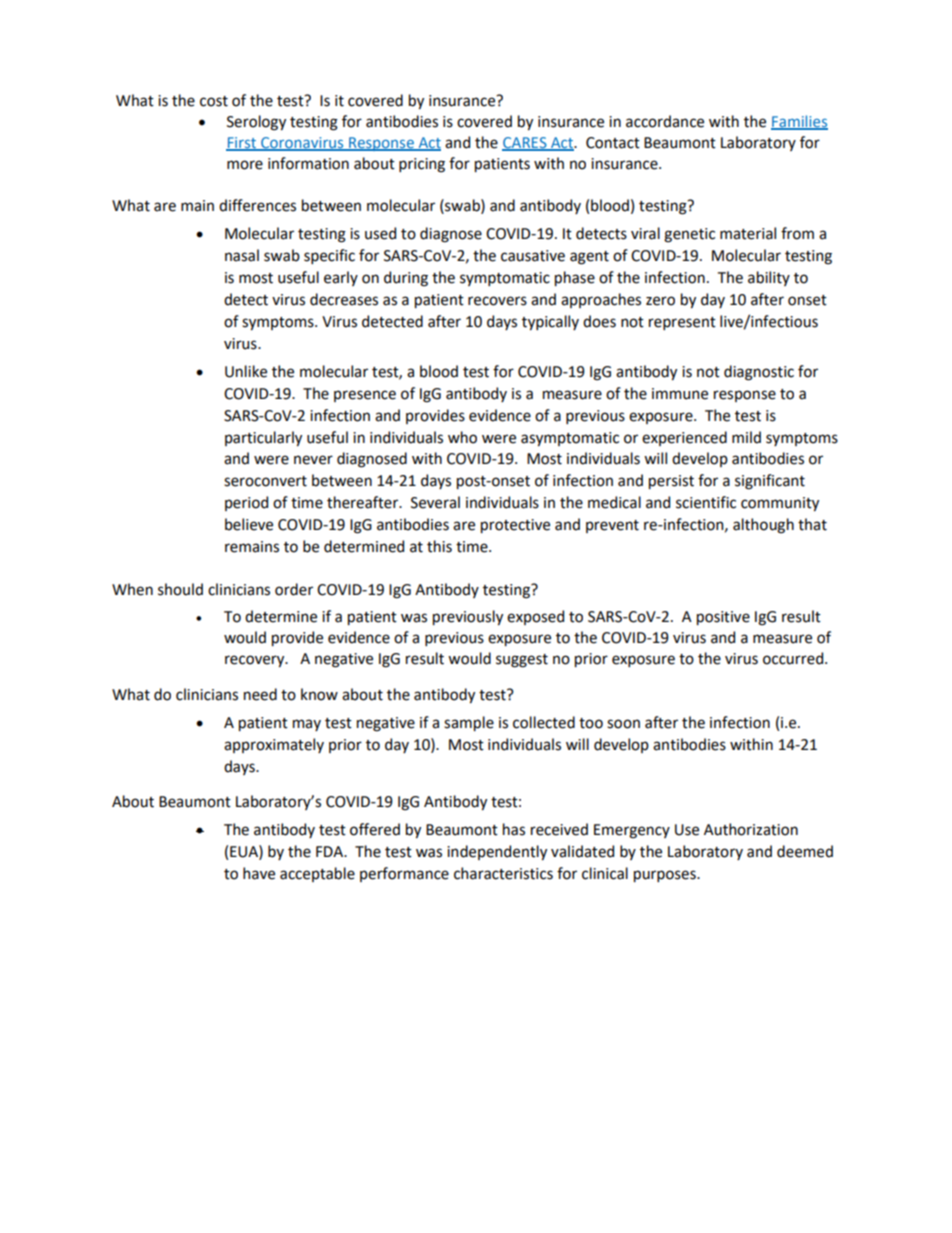 This screenshot has width=952, height=1233. What do you see at coordinates (497, 301) in the screenshot?
I see `recovers` at bounding box center [497, 301].
